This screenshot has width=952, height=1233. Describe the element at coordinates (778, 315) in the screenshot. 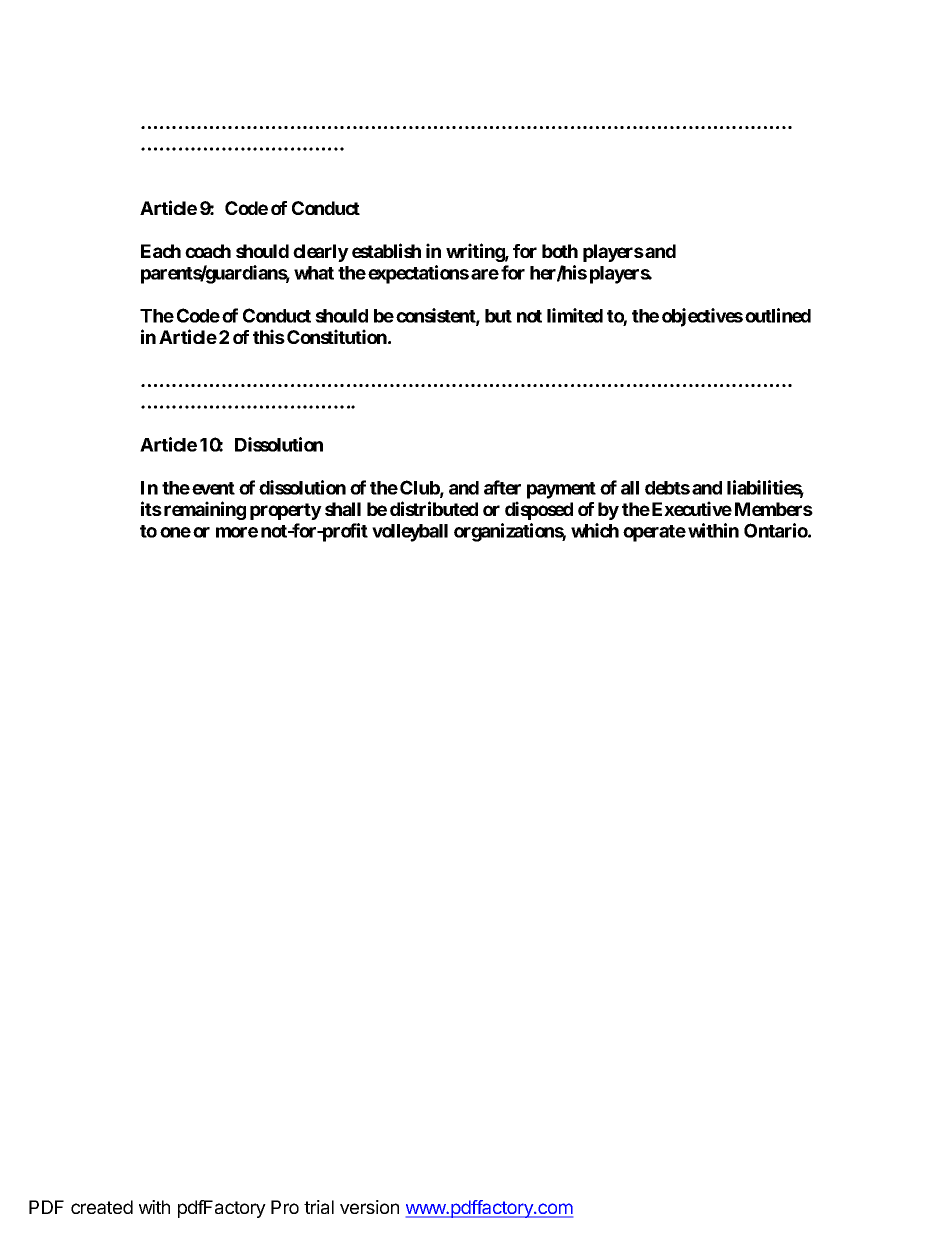

I see `outlined` at that location.
